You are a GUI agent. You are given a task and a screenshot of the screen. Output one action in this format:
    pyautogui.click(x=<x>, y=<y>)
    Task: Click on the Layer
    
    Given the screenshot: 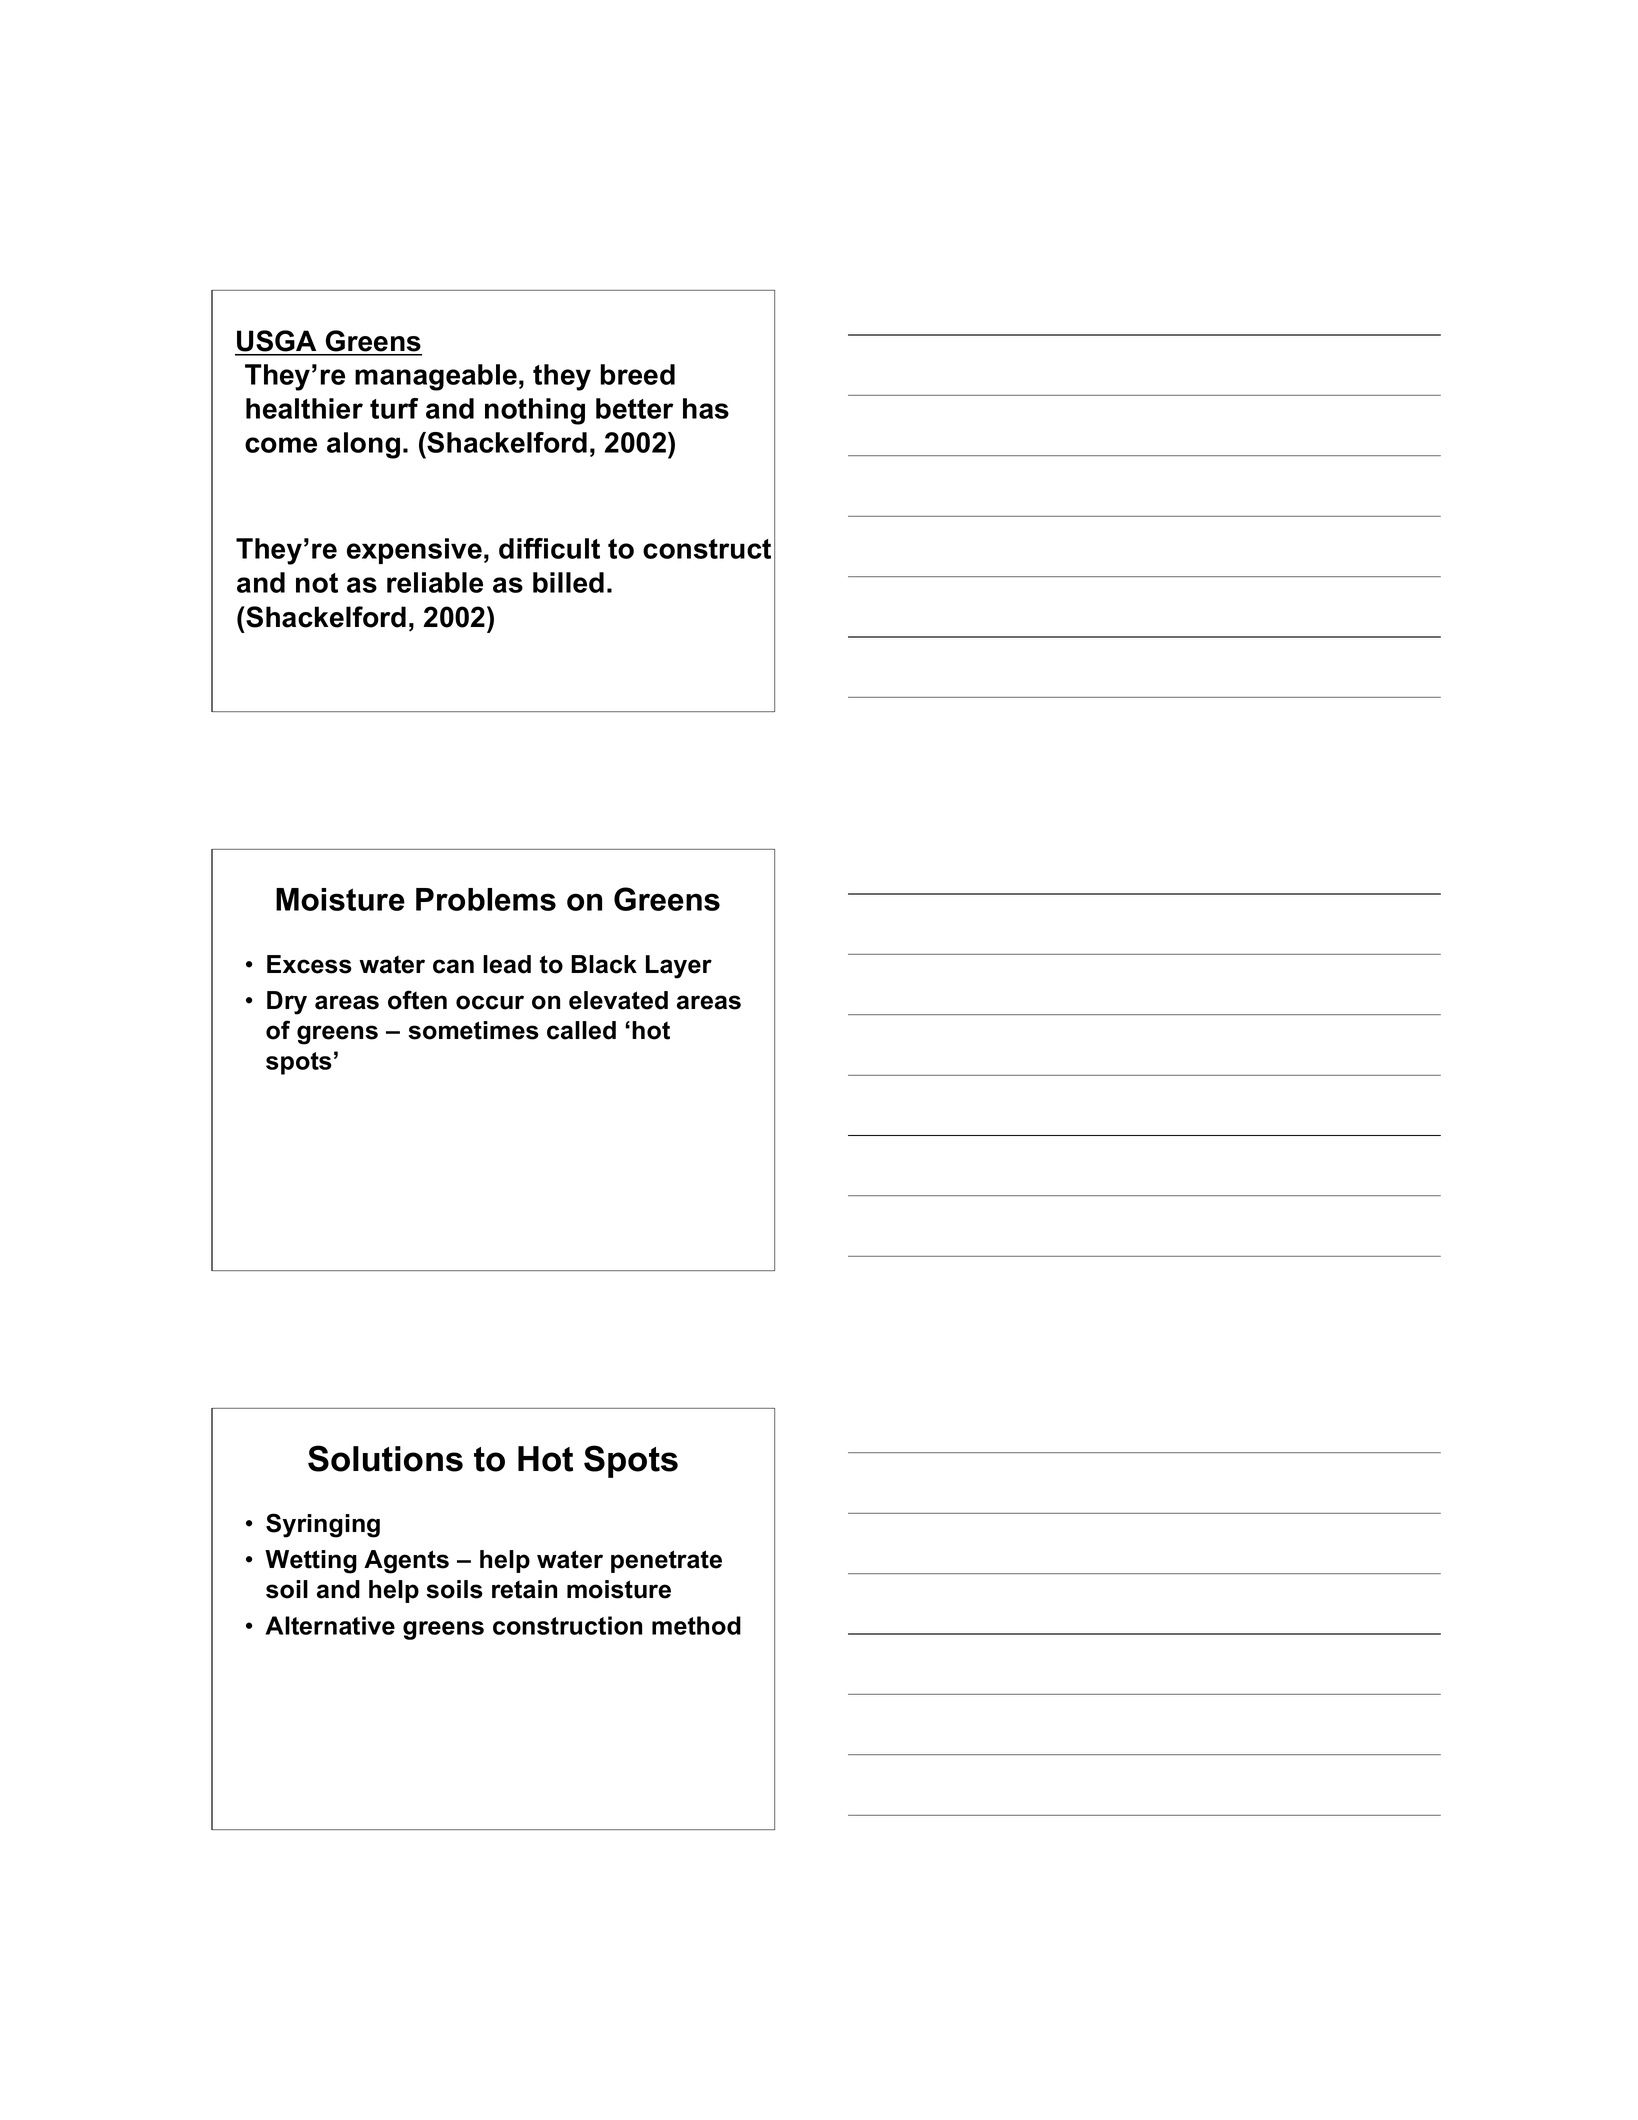 What is the action you would take?
    pyautogui.click(x=679, y=967)
